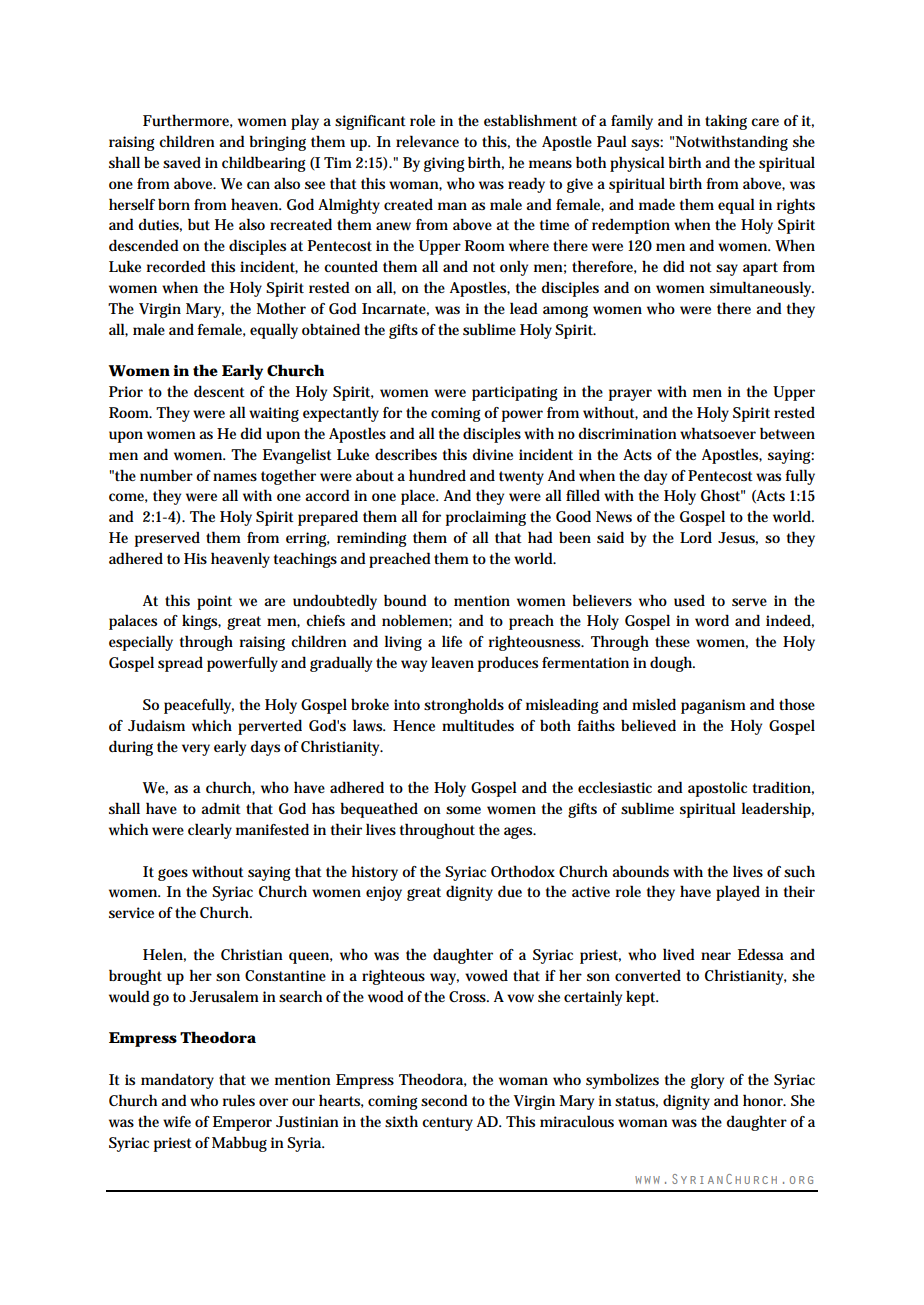 The height and width of the image is (1305, 924). What do you see at coordinates (196, 750) in the image?
I see `very` at bounding box center [196, 750].
